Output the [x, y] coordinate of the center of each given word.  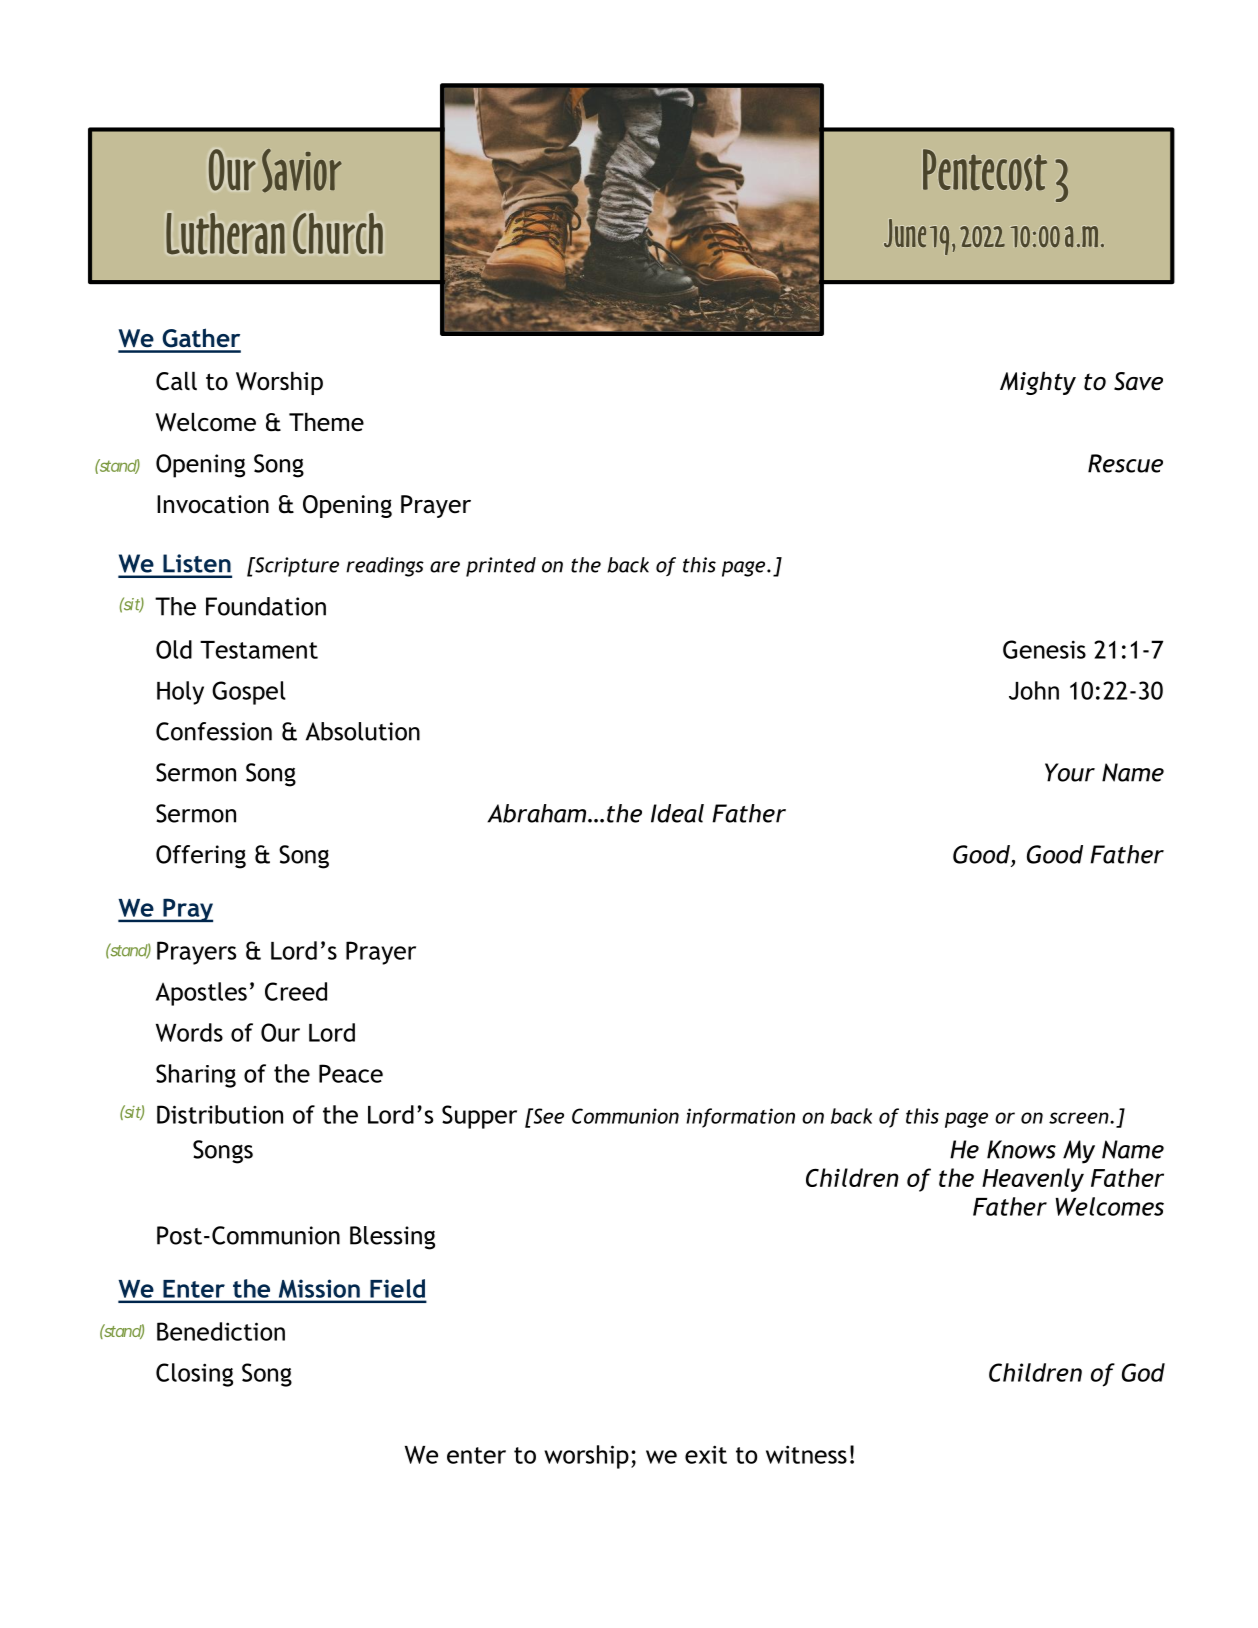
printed [501, 567]
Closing [194, 1375]
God [1143, 1372]
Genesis [1044, 649]
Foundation [266, 606]
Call [176, 381]
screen [1080, 1118]
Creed [296, 991]
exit [706, 1454]
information [740, 1118]
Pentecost [985, 170]
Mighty [1038, 383]
